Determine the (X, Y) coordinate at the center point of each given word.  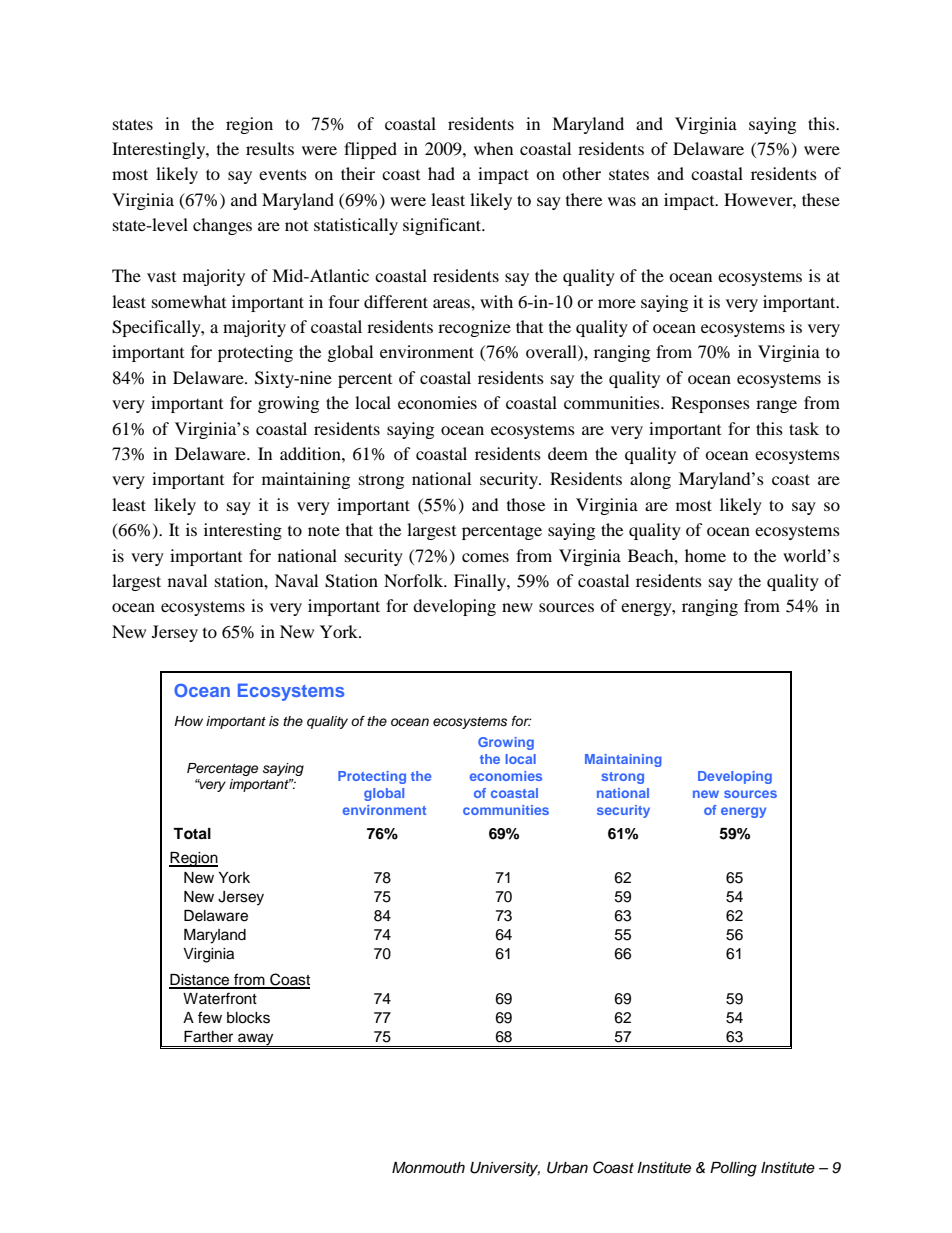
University (505, 1169)
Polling (733, 1169)
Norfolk (415, 580)
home (705, 555)
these (821, 199)
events (283, 174)
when (493, 148)
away (256, 1040)
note (324, 531)
